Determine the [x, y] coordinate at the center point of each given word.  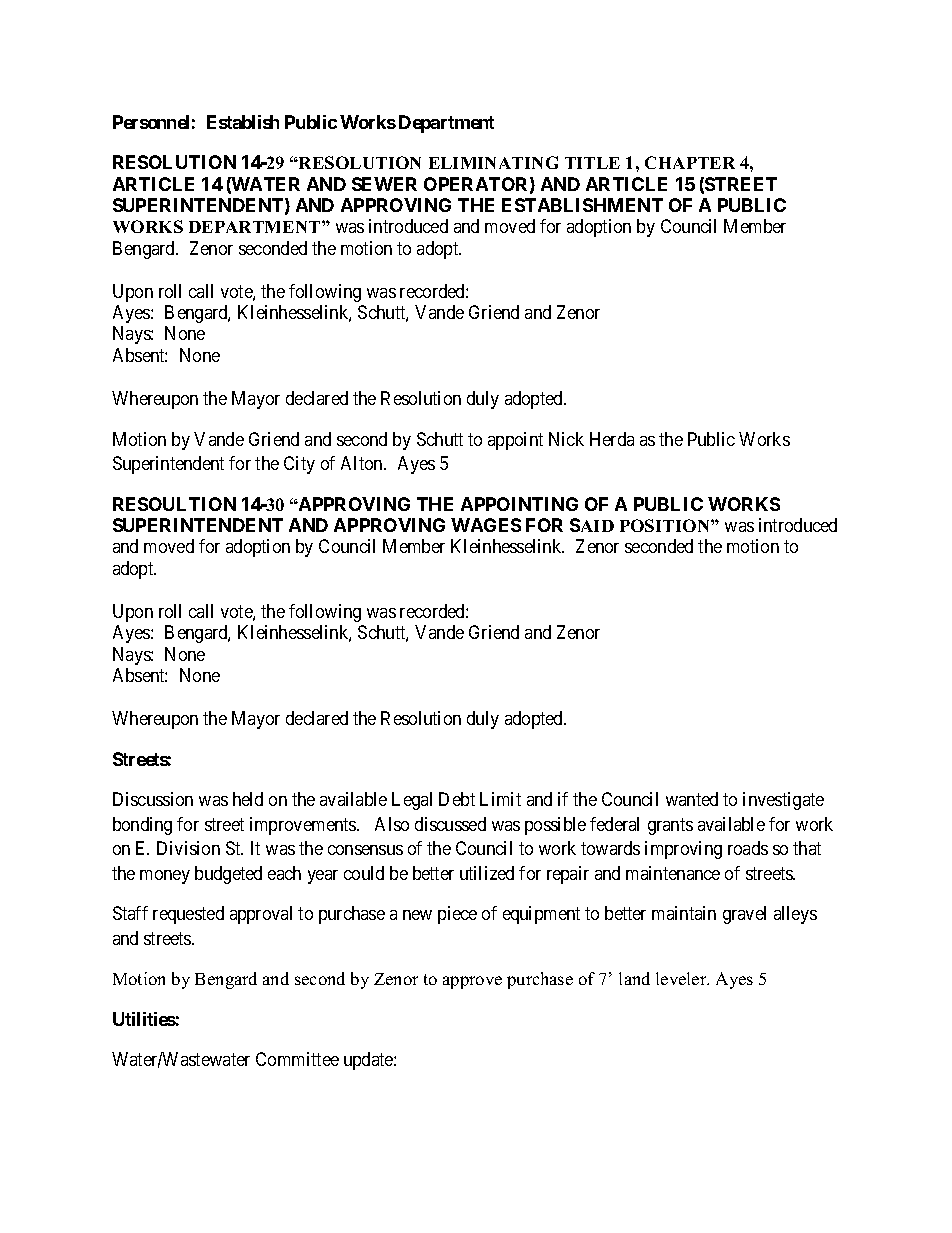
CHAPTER [690, 162]
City [299, 465]
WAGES [486, 525]
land [634, 978]
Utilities [144, 1019]
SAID [592, 525]
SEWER [384, 184]
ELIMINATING [493, 162]
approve [472, 982]
